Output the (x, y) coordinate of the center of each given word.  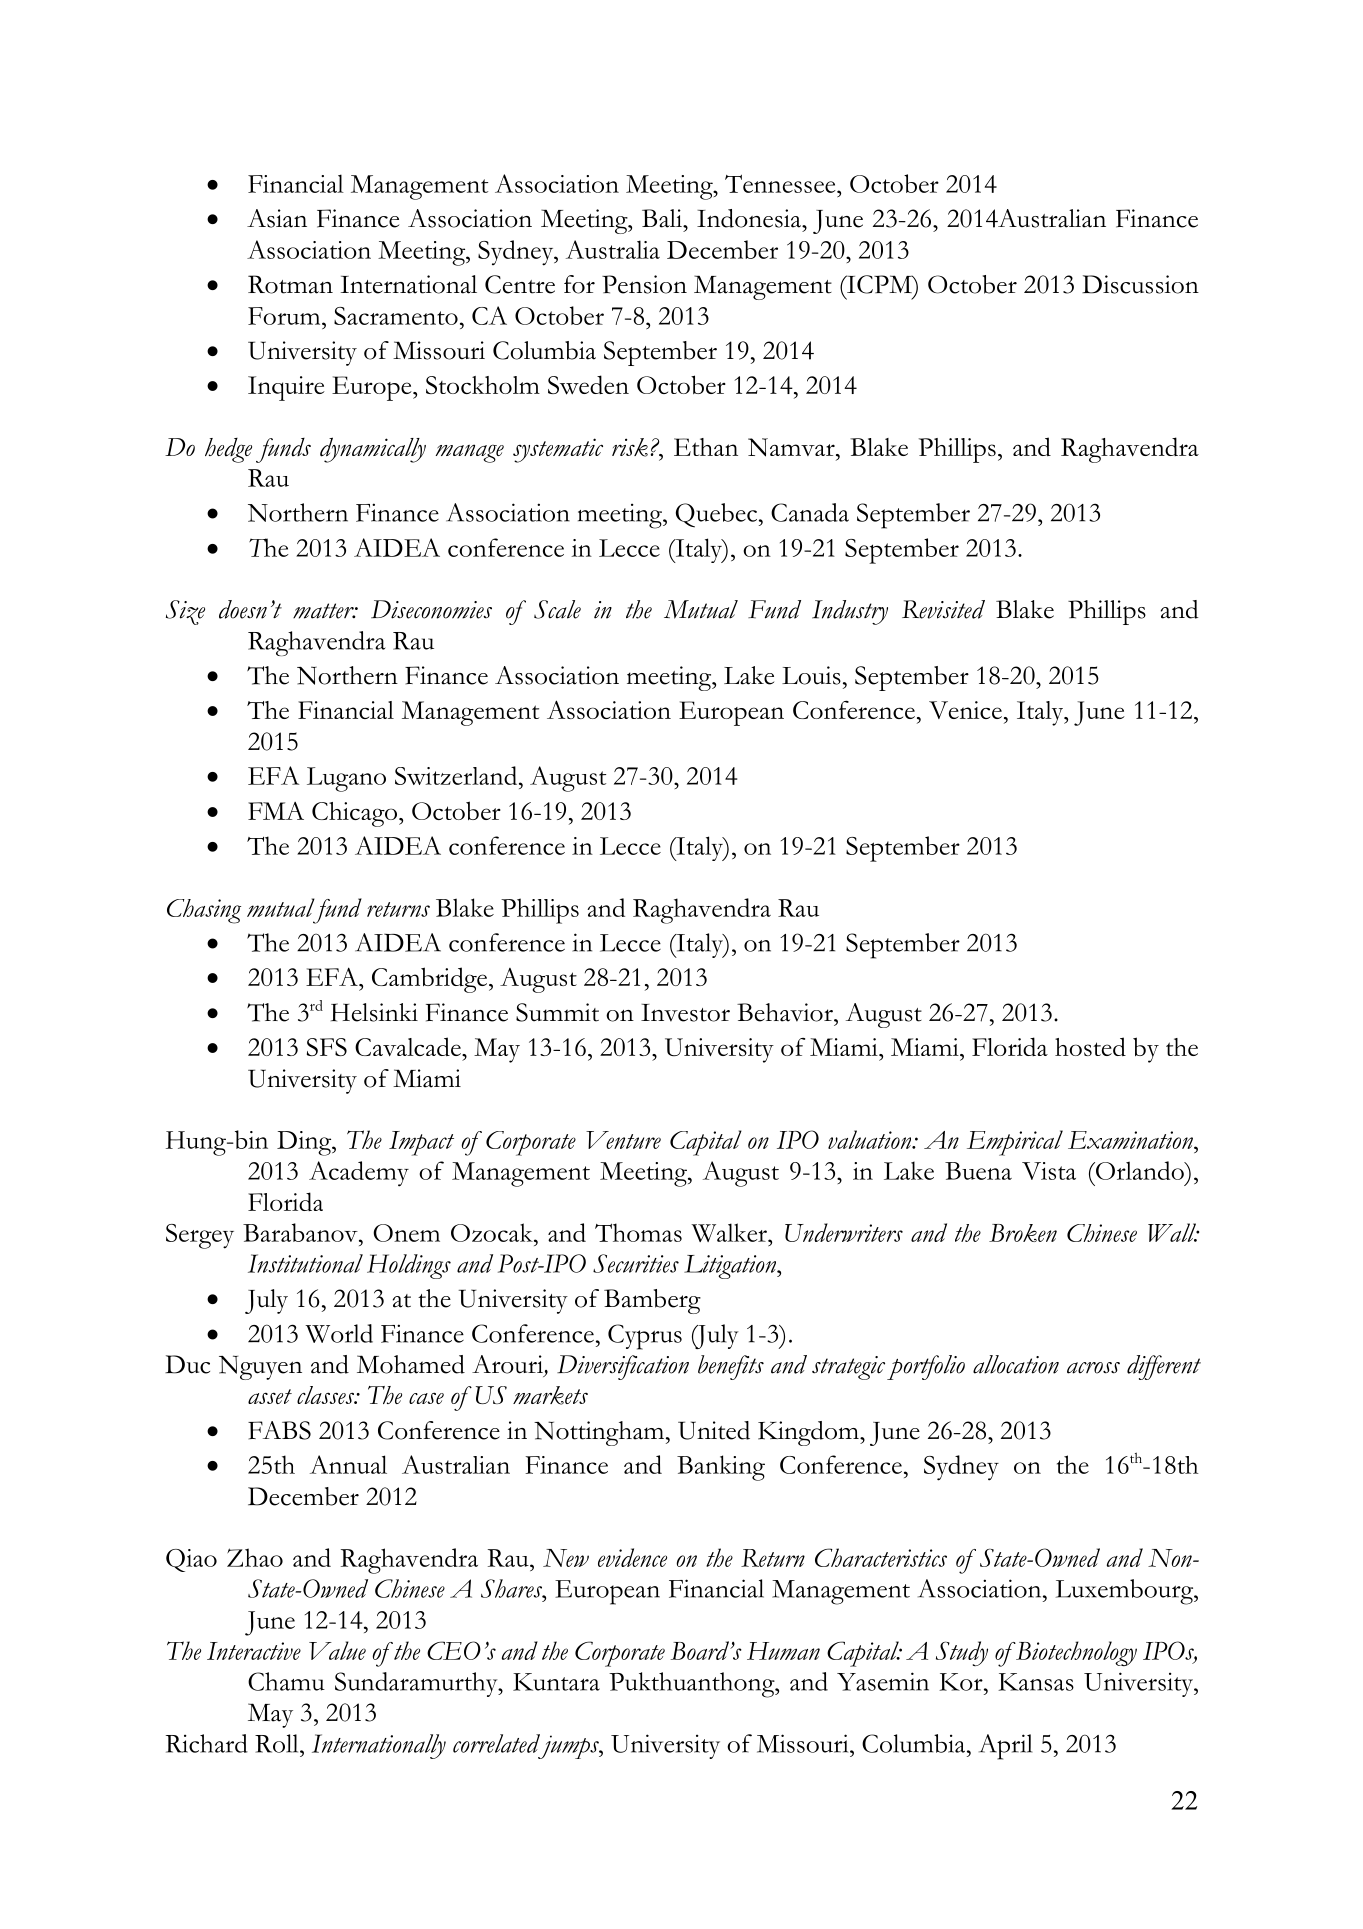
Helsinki (374, 1012)
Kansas (1036, 1682)
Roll (278, 1743)
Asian (277, 218)
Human (783, 1651)
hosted (1090, 1046)
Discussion (1140, 284)
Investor (685, 1013)
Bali (663, 218)
